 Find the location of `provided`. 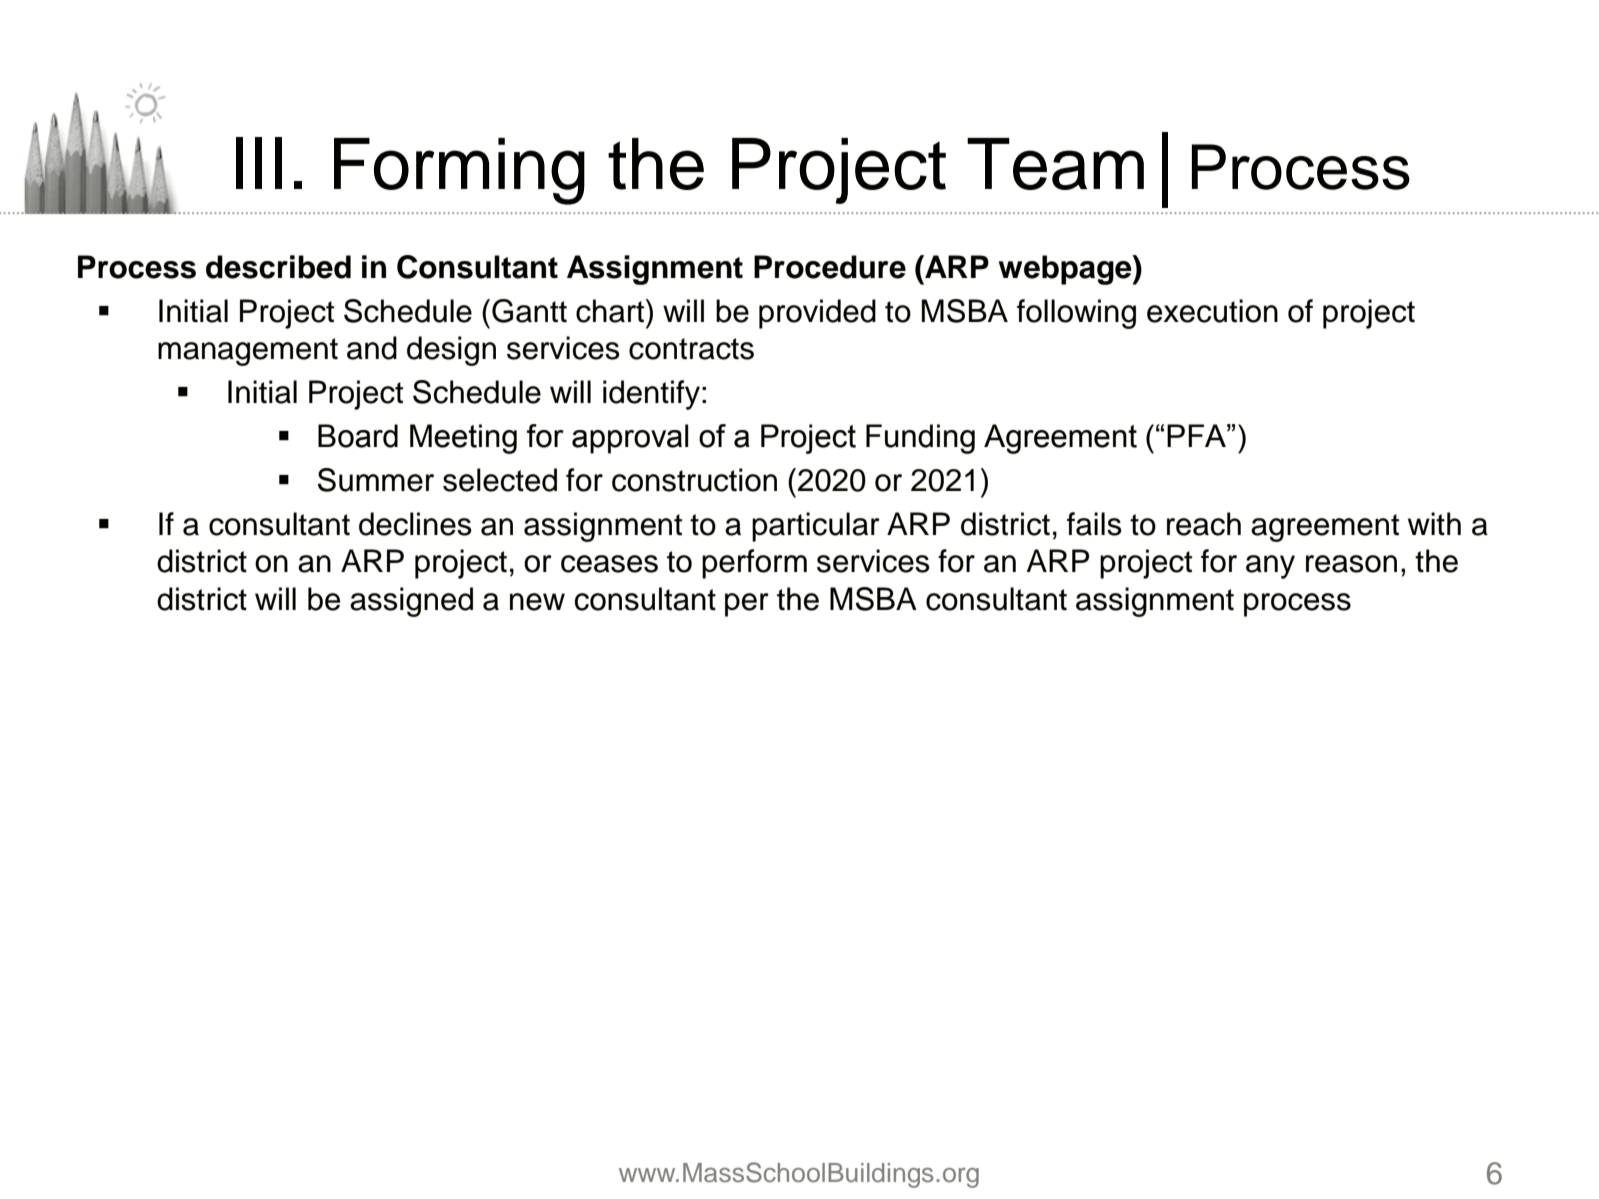

provided is located at coordinates (817, 314).
